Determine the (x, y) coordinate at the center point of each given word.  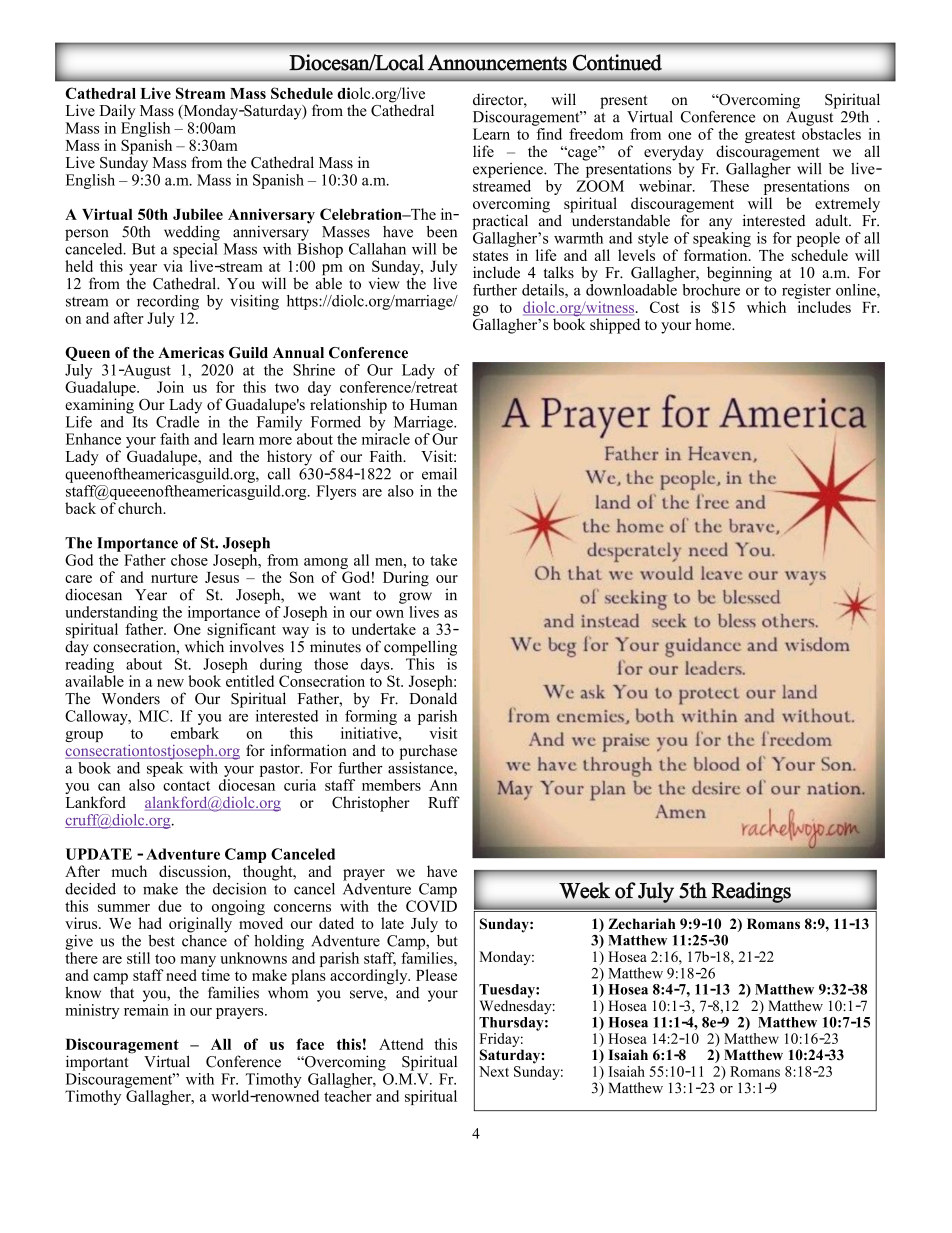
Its (140, 422)
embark (195, 733)
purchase (428, 752)
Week (584, 890)
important (97, 1063)
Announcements (497, 63)
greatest (770, 136)
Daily (117, 112)
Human (433, 404)
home (714, 324)
